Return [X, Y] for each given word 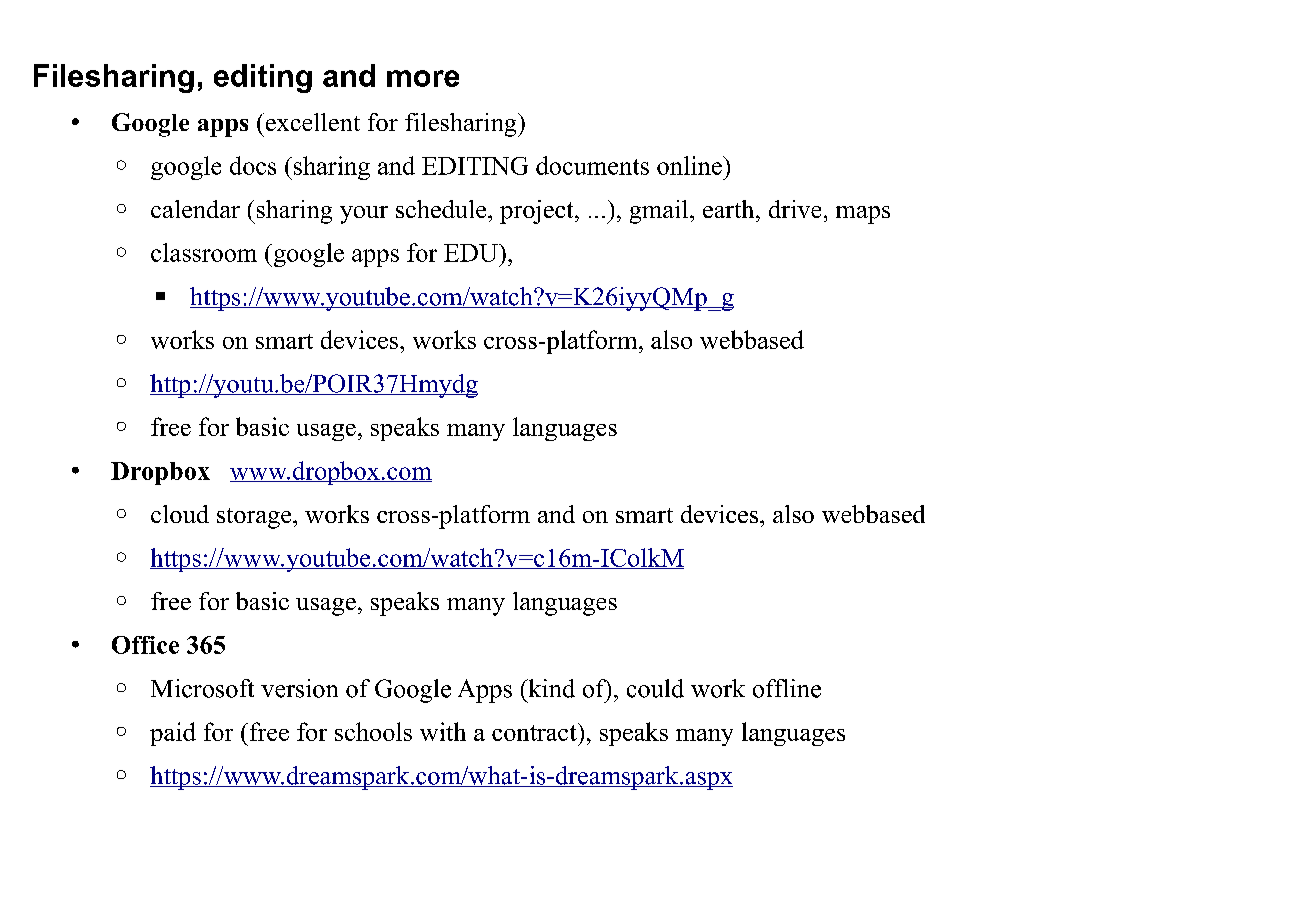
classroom [204, 252]
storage [255, 518]
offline [787, 688]
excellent [311, 122]
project [538, 212]
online [690, 165]
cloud [180, 514]
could [655, 688]
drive [795, 209]
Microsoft [202, 688]
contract [535, 732]
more [423, 78]
